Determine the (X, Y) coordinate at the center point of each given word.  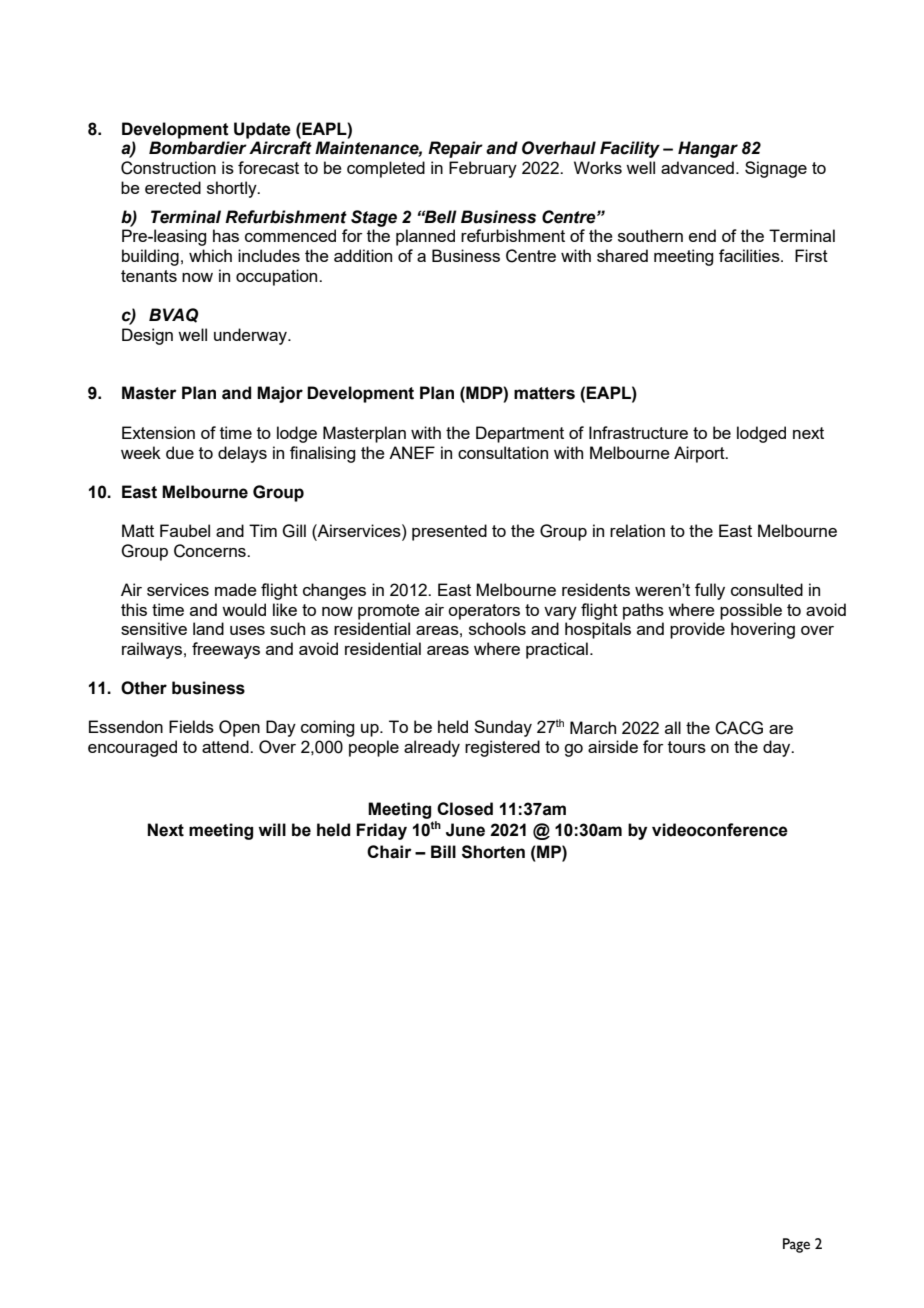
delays (242, 454)
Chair (389, 852)
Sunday (503, 728)
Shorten (493, 852)
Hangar (708, 149)
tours (687, 747)
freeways (226, 650)
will (272, 829)
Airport (700, 454)
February (483, 169)
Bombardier (198, 148)
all (673, 727)
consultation (503, 452)
